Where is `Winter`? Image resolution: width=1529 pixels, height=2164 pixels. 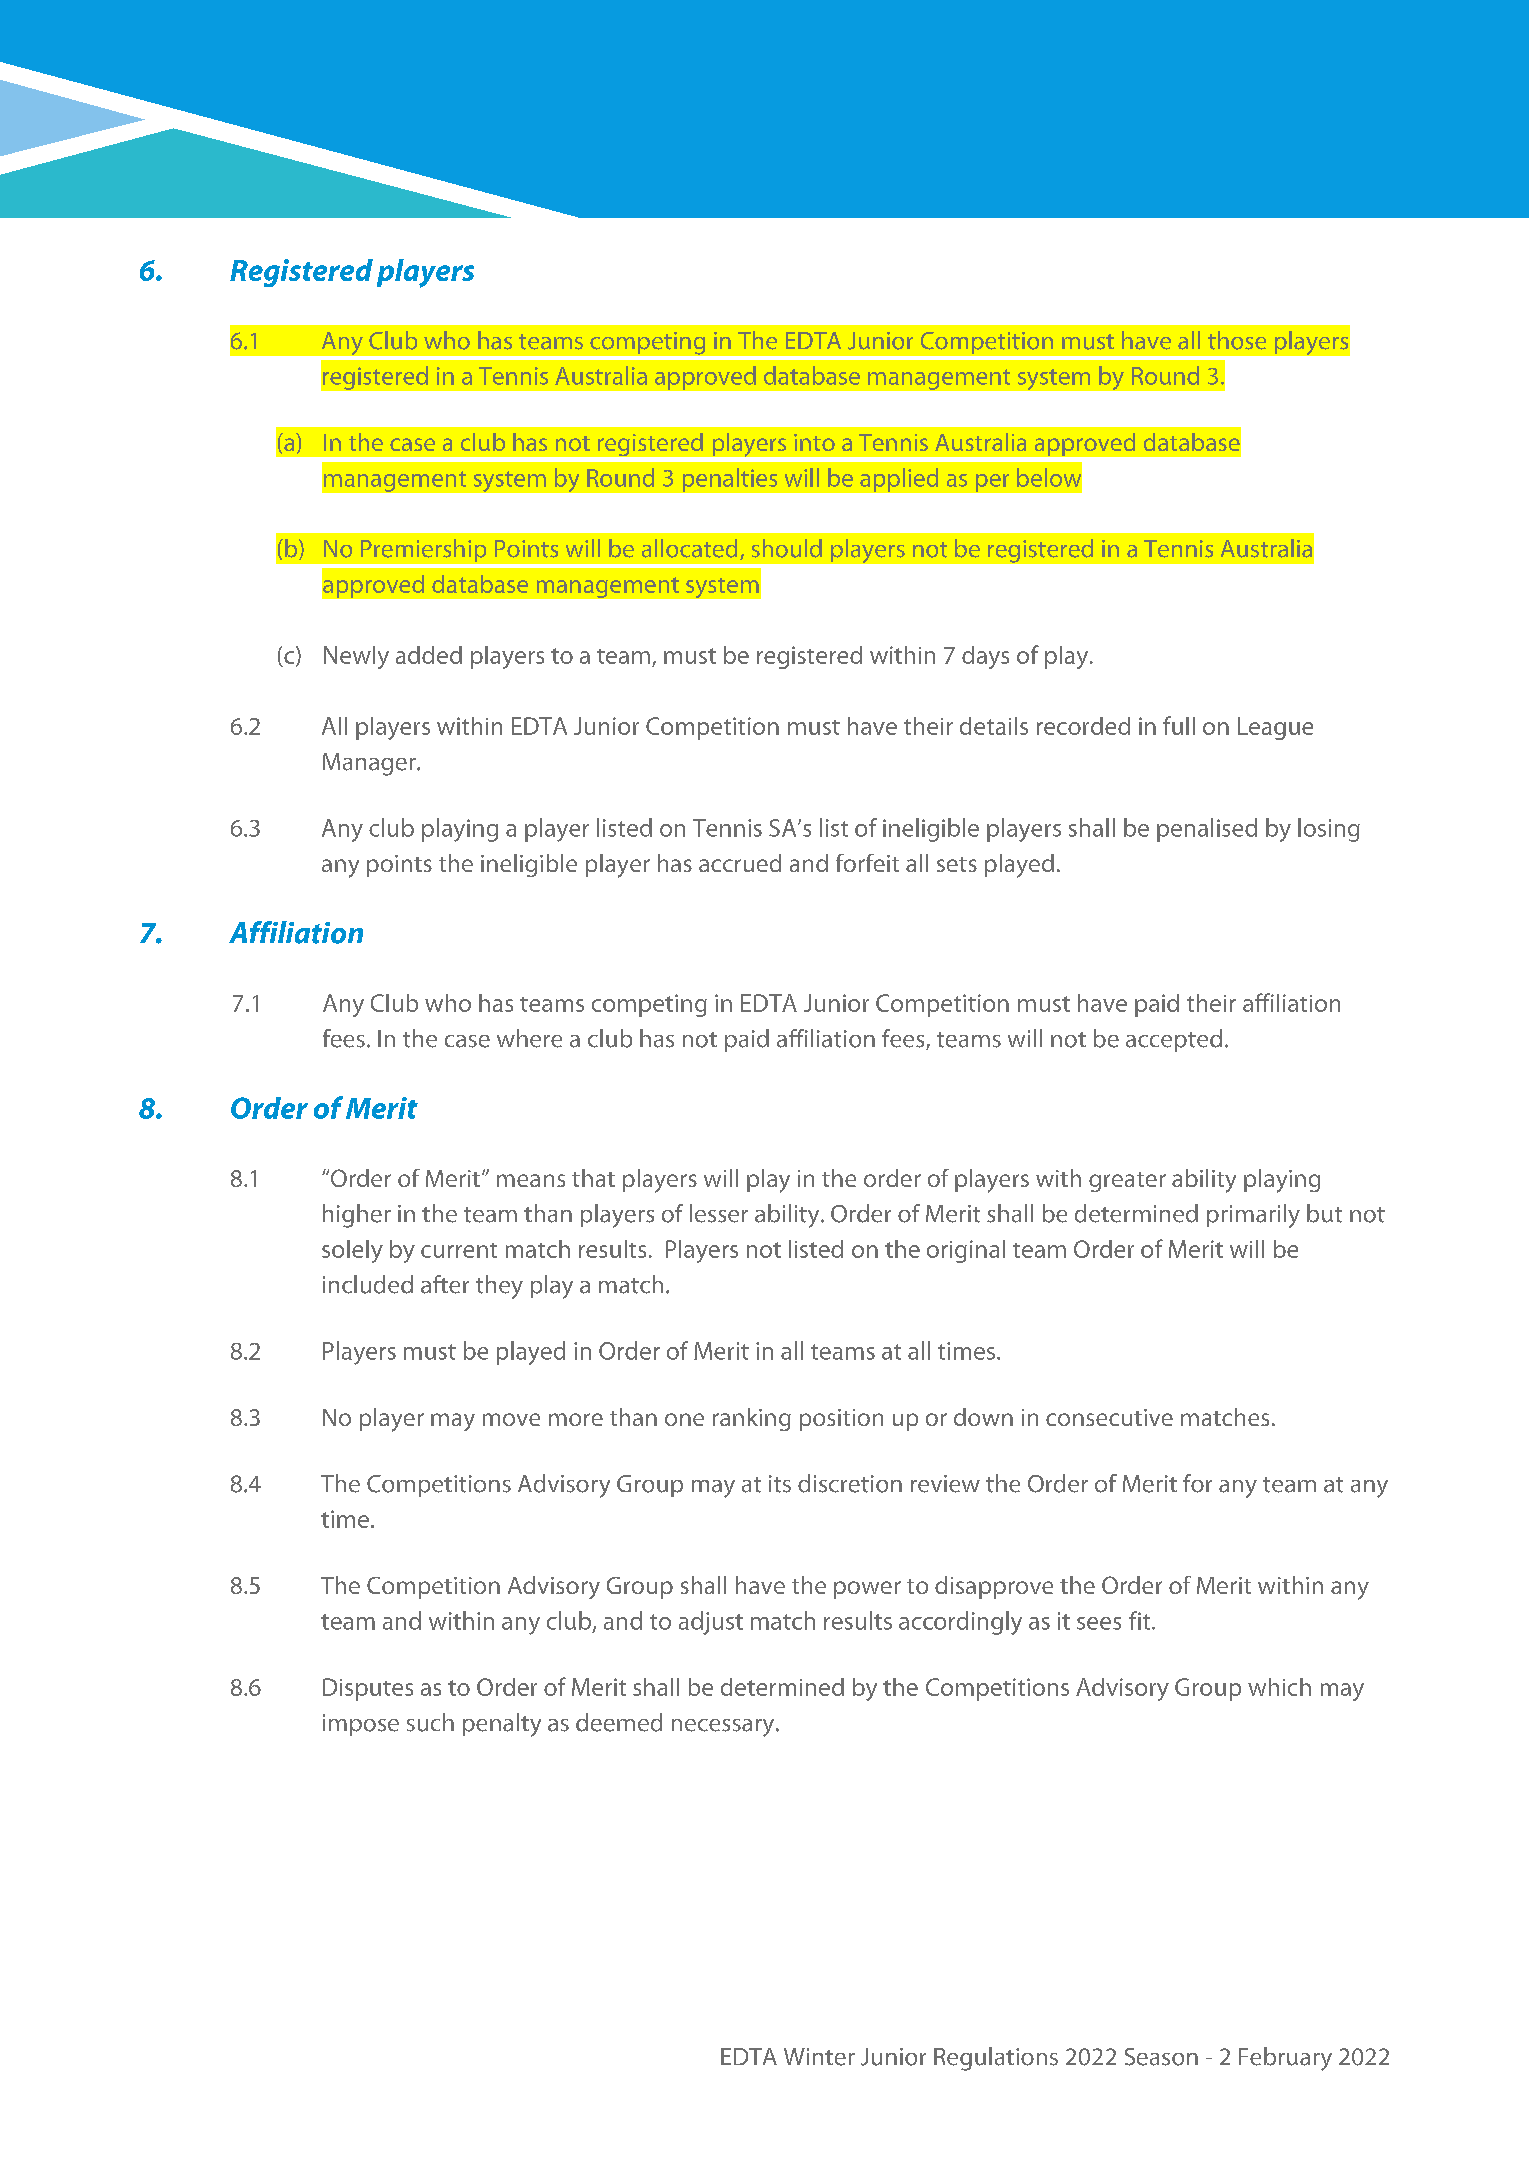
Winter is located at coordinates (819, 2057).
